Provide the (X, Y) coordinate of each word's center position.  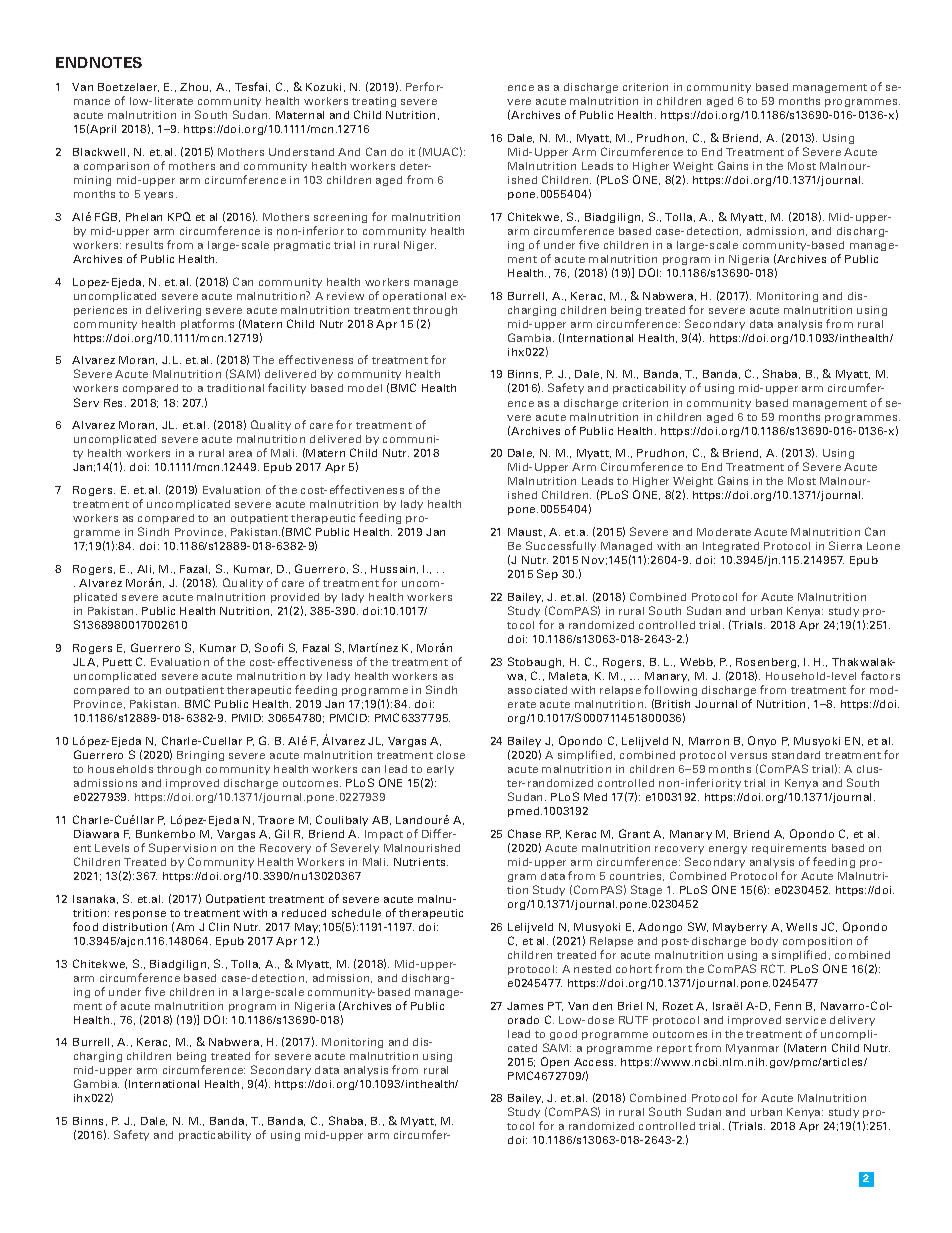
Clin (219, 926)
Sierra (845, 545)
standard (796, 755)
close (451, 755)
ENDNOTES (99, 62)
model (365, 388)
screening (340, 218)
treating (374, 102)
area (240, 454)
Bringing (200, 756)
